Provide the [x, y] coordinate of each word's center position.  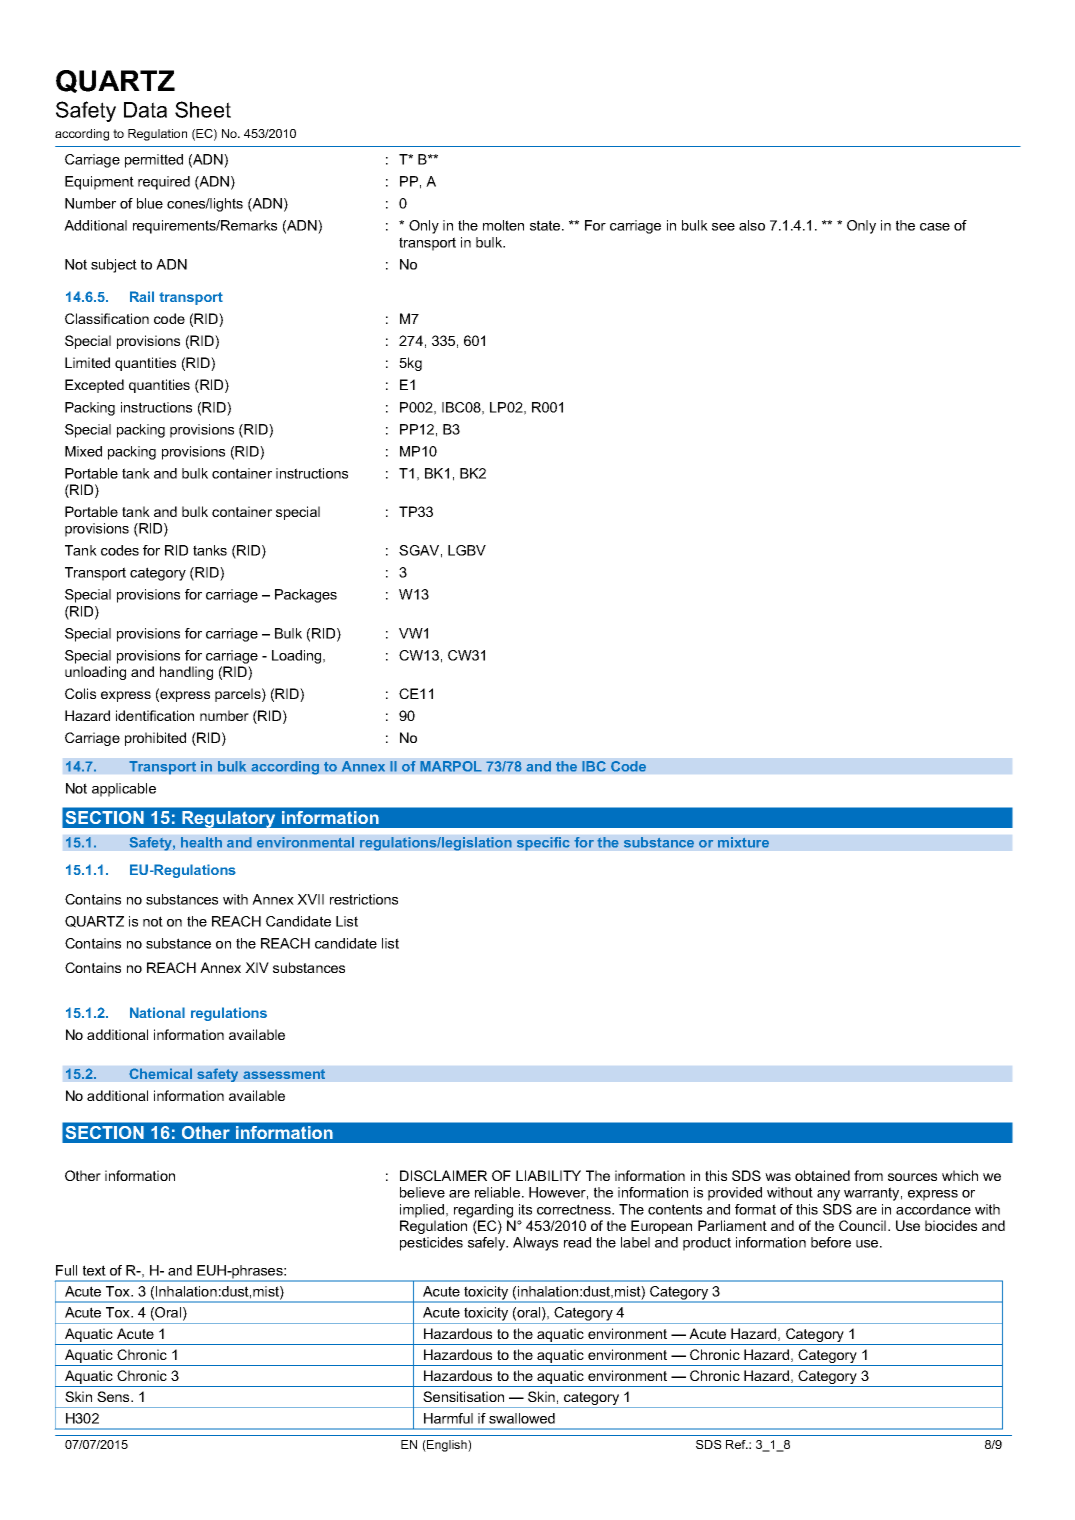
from [868, 1175]
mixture [743, 842]
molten [503, 225]
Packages [306, 596]
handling [186, 673]
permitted [154, 161]
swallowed [522, 1418]
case [935, 227]
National [157, 1012]
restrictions [364, 899]
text [94, 1270]
